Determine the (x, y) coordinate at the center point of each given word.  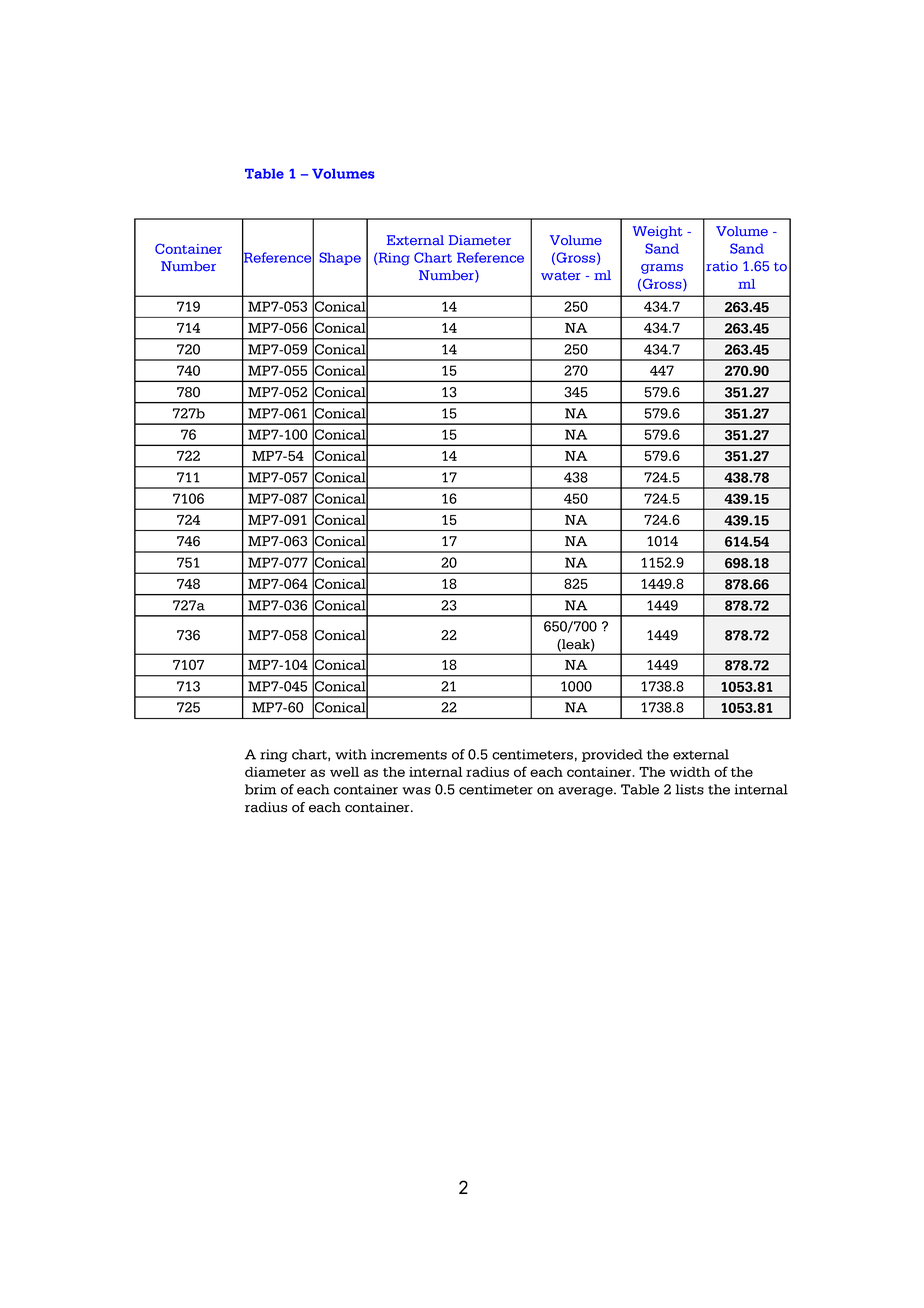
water (561, 276)
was (416, 791)
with (351, 754)
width (690, 772)
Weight (657, 232)
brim (261, 789)
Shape (340, 258)
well (344, 772)
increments (409, 754)
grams (662, 269)
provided (612, 755)
